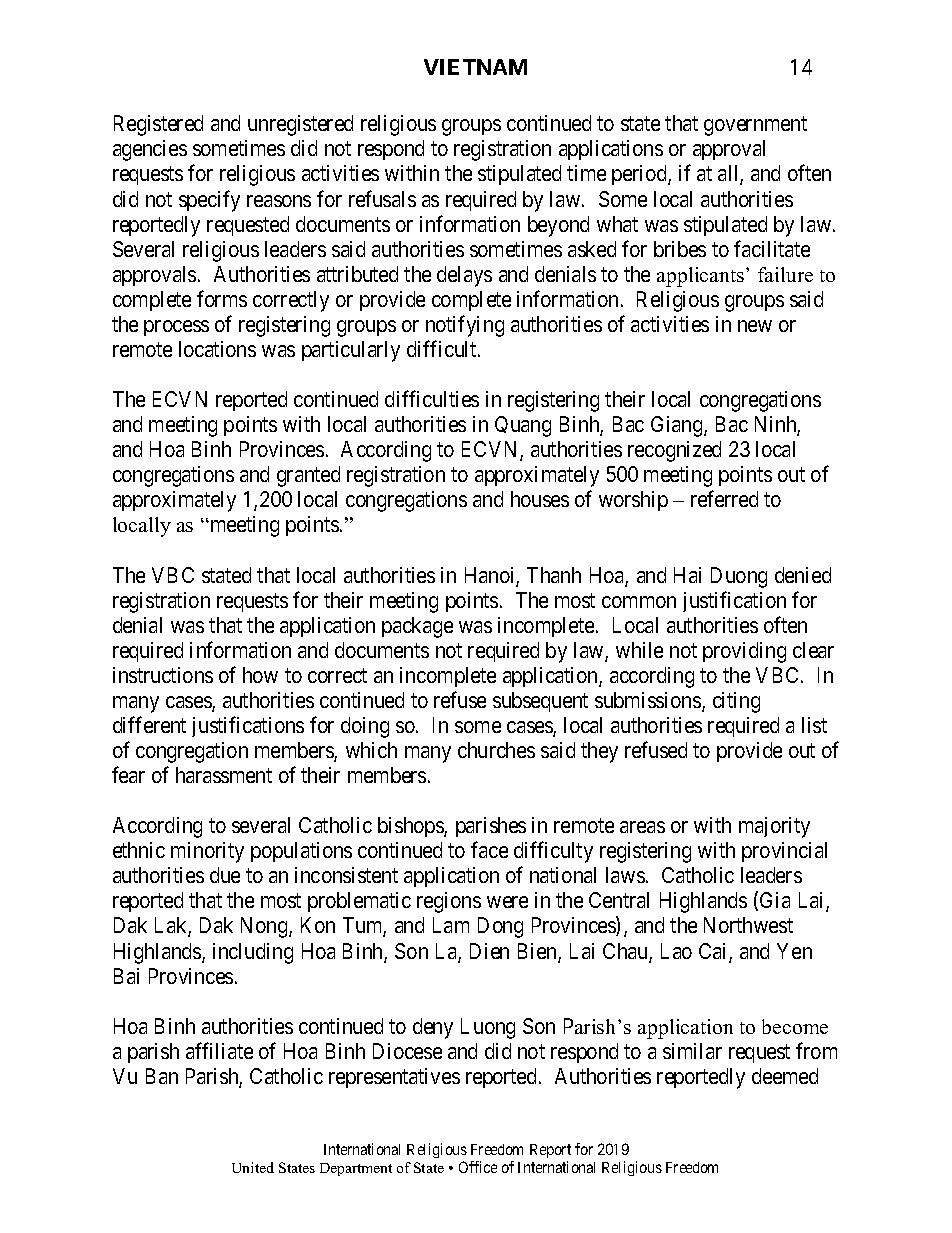 Image resolution: width=952 pixels, height=1233 pixels. What do you see at coordinates (150, 150) in the screenshot?
I see `agencies` at bounding box center [150, 150].
